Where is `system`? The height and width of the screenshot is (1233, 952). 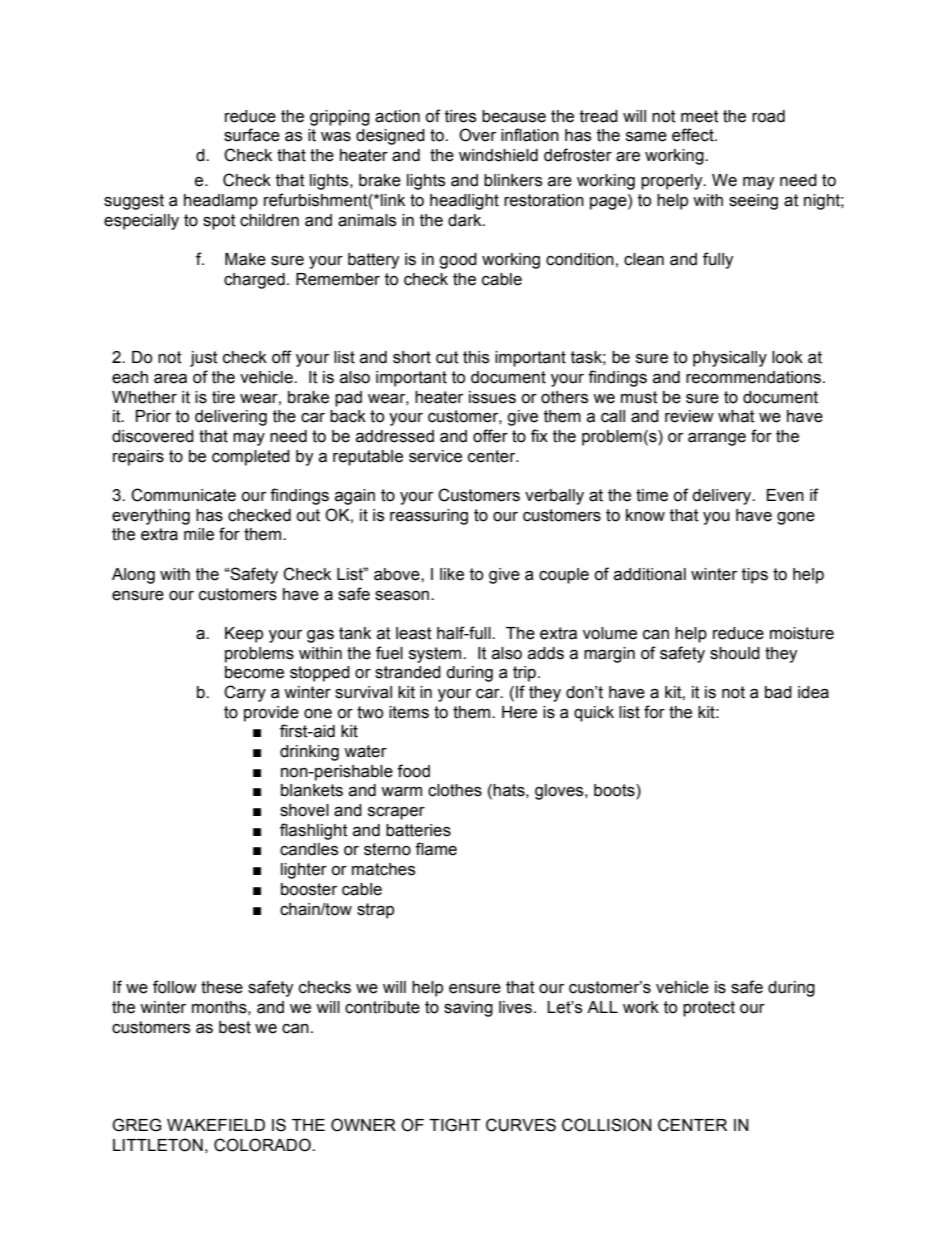 system is located at coordinates (436, 655).
